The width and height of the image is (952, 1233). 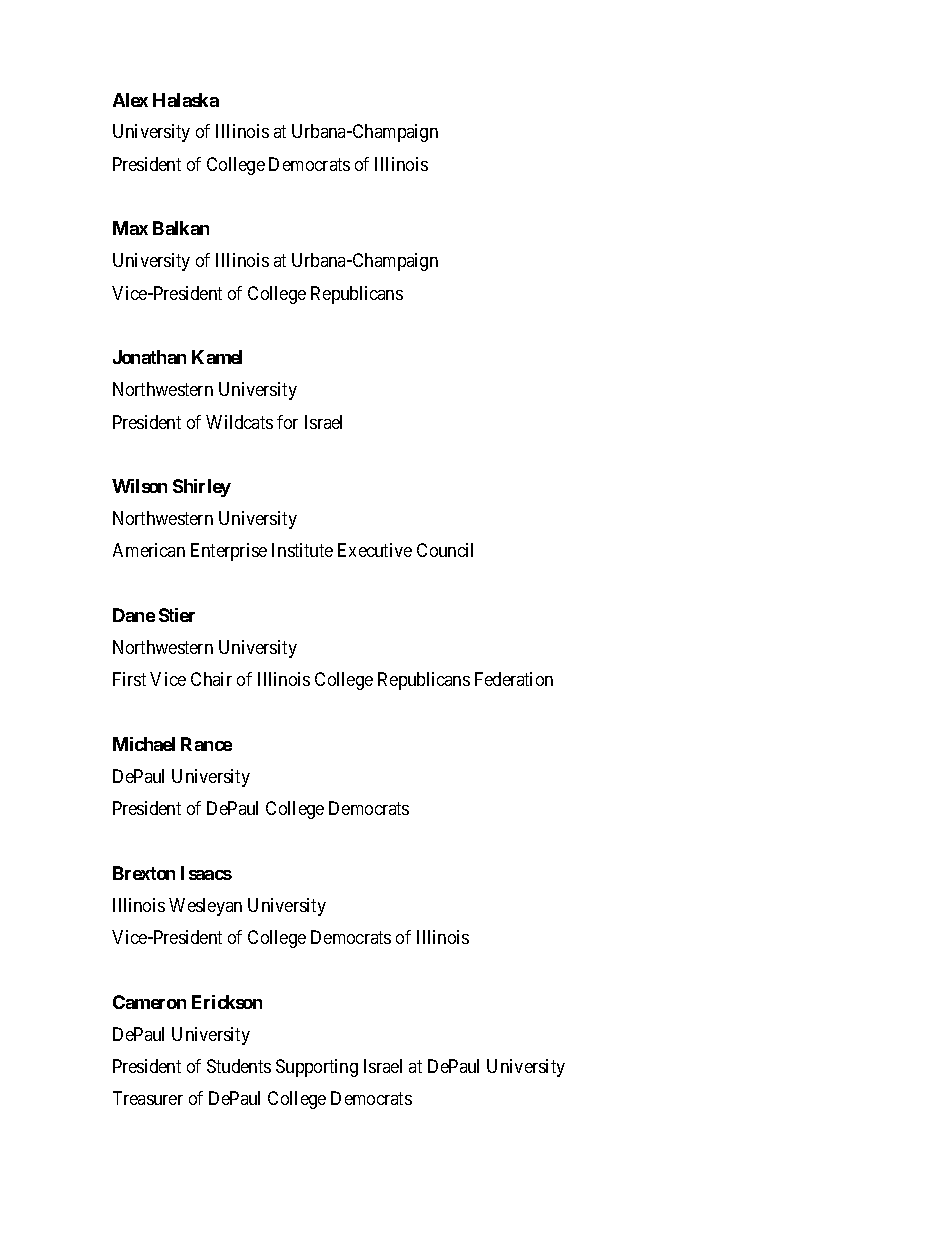 I want to click on Treasurer, so click(x=148, y=1098).
